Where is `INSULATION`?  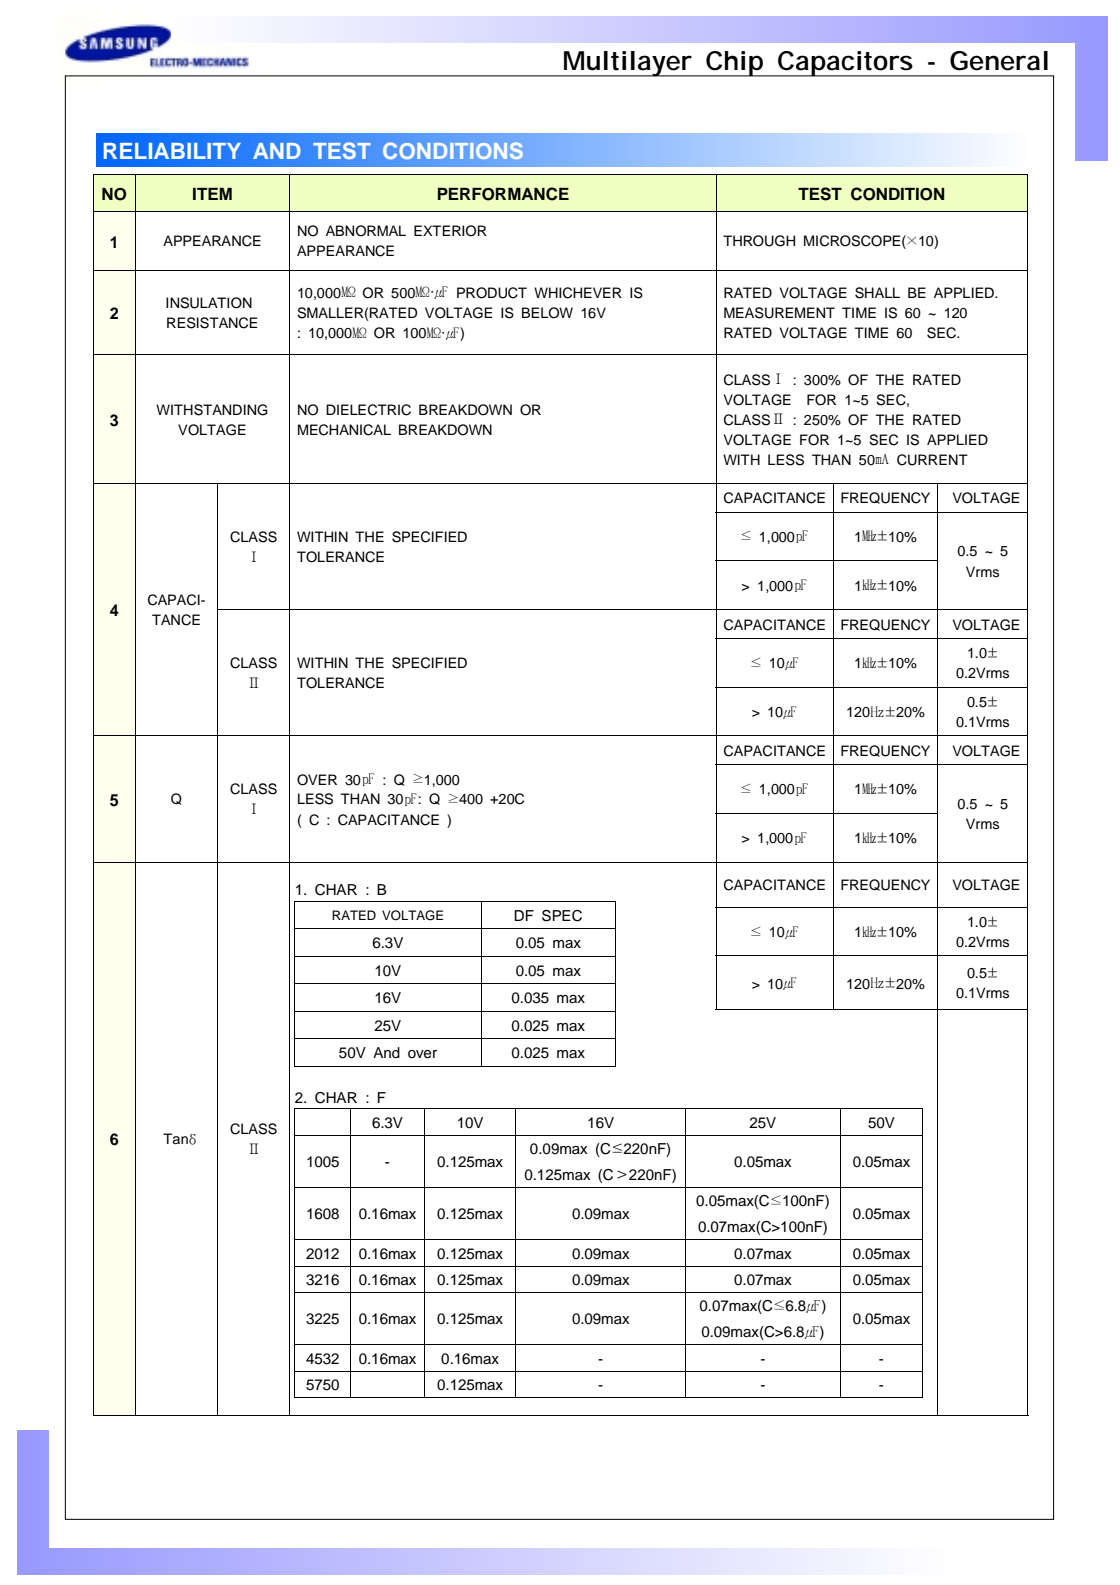 INSULATION is located at coordinates (209, 303).
